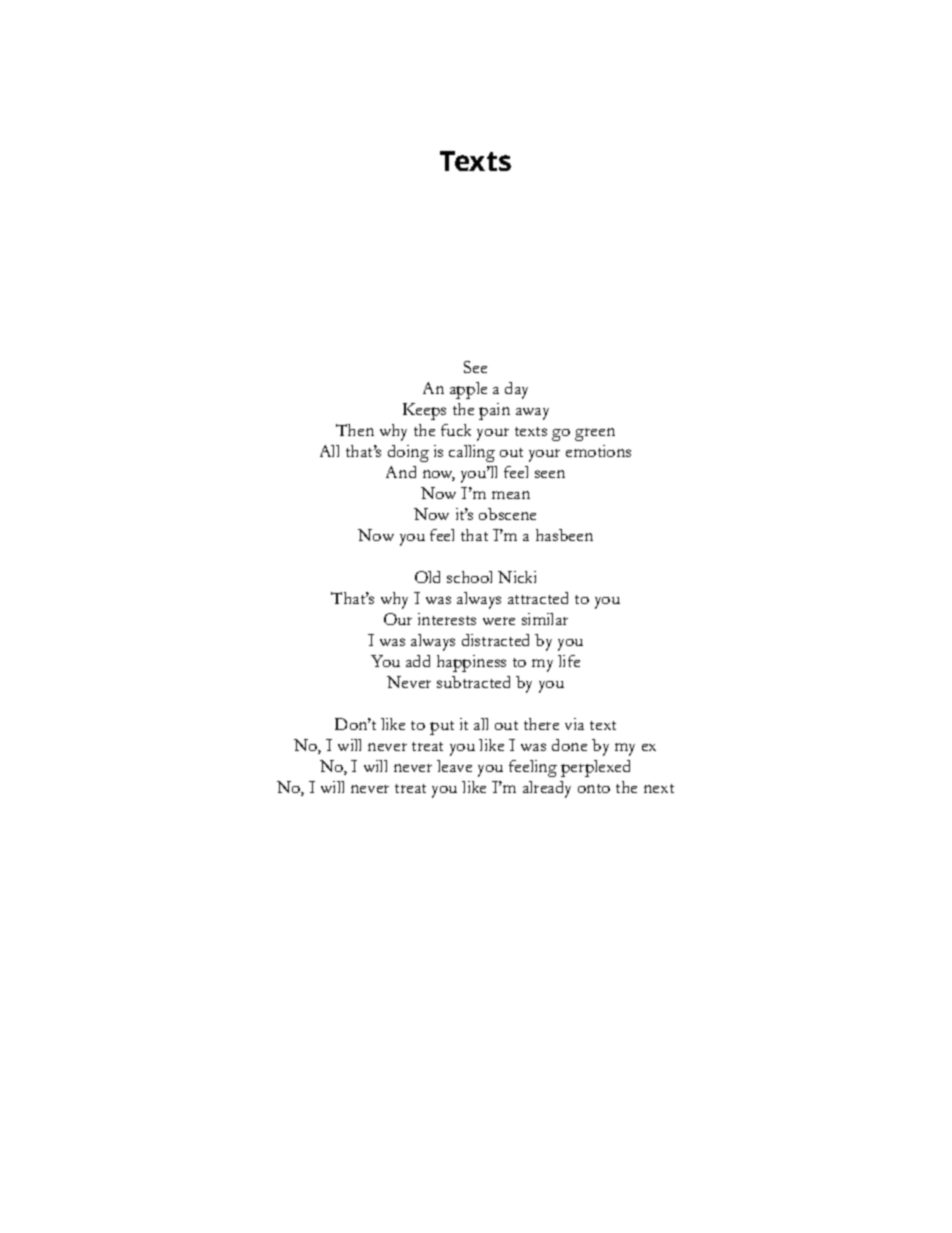  Describe the element at coordinates (507, 514) in the screenshot. I see `obscene` at that location.
